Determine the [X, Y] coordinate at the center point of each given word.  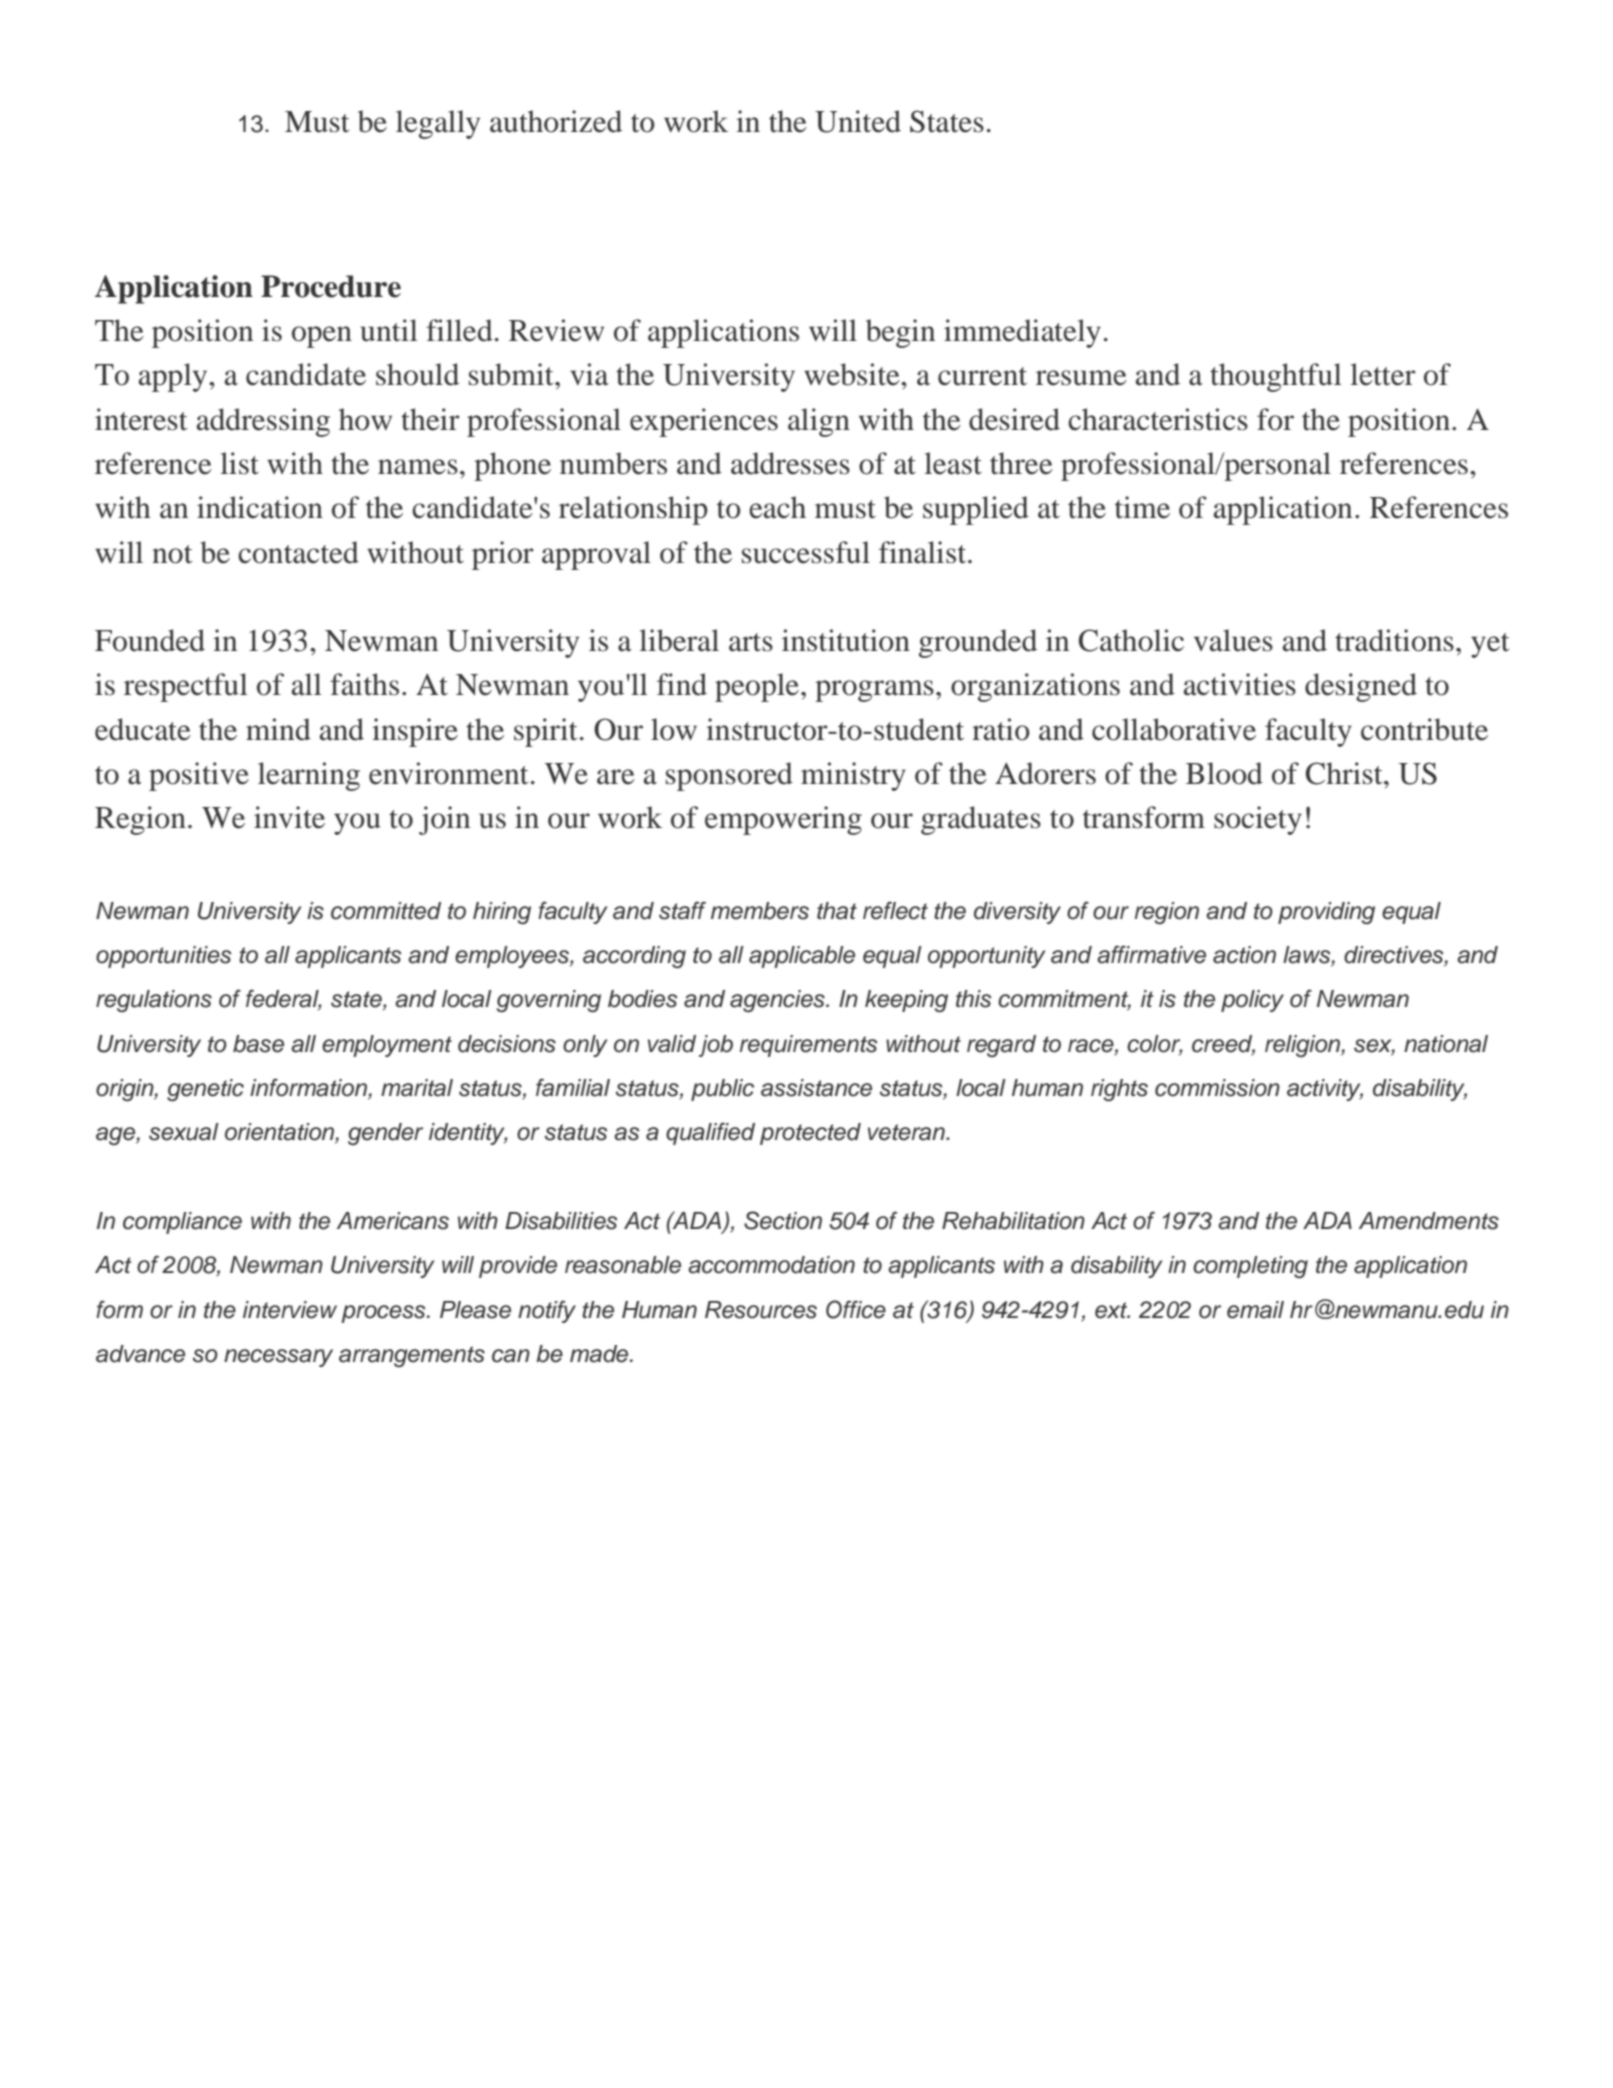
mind [278, 729]
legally [438, 124]
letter [1383, 374]
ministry [853, 776]
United [858, 121]
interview [290, 1310]
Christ [1345, 773]
